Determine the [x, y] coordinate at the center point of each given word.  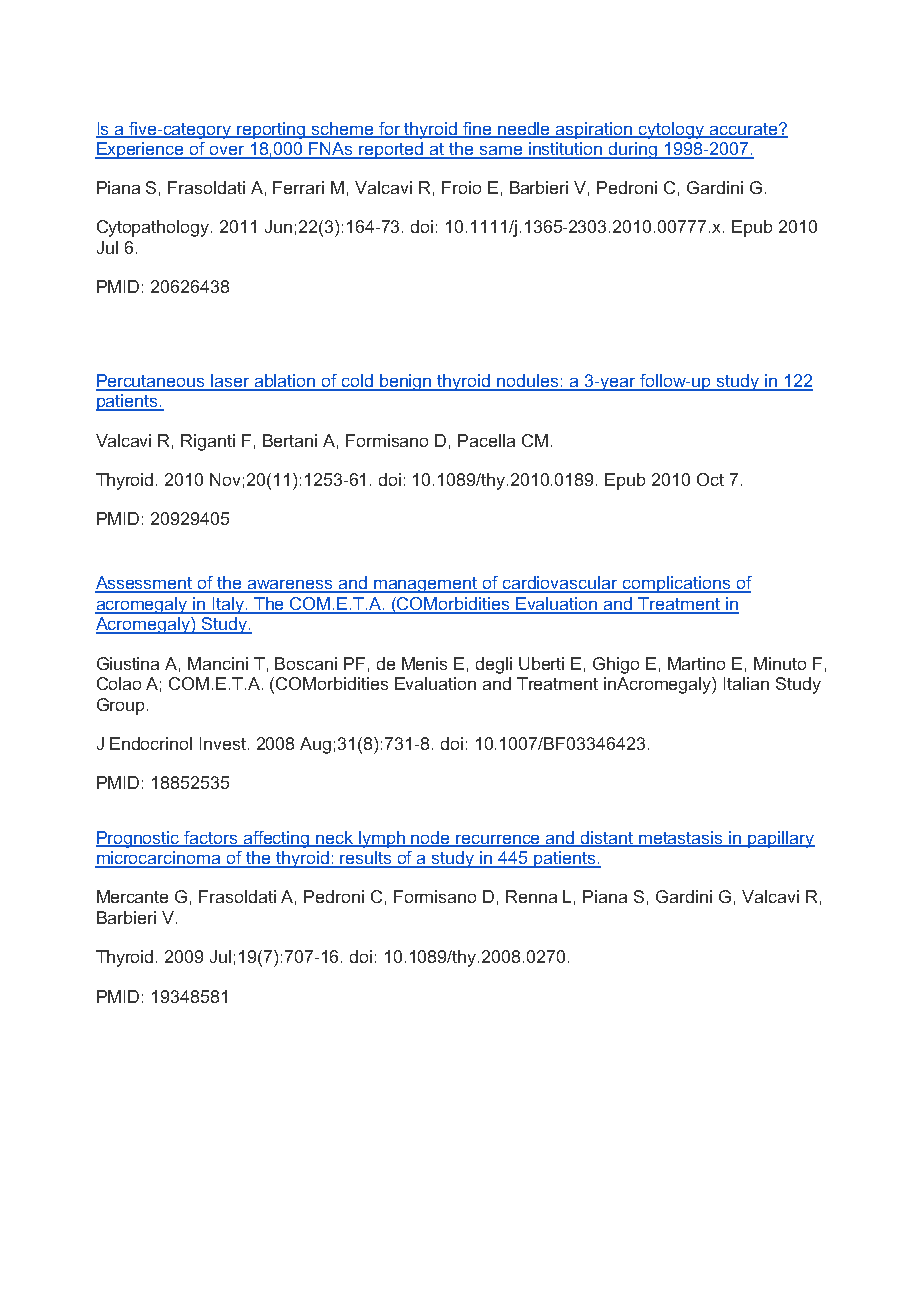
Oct [710, 479]
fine [478, 129]
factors [211, 838]
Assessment [145, 584]
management [426, 585]
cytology [672, 130]
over [227, 152]
